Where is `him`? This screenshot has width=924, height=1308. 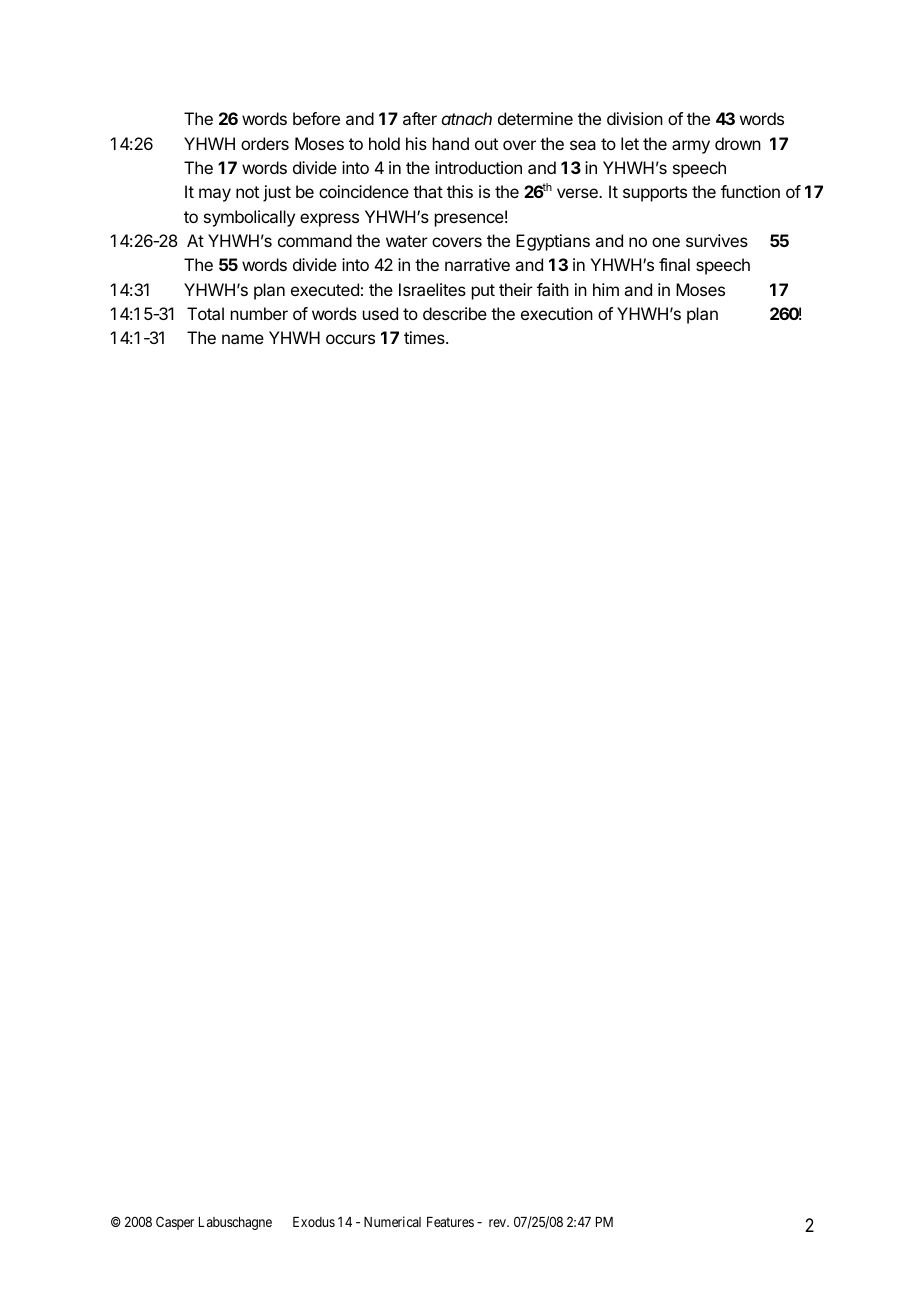 him is located at coordinates (606, 289).
